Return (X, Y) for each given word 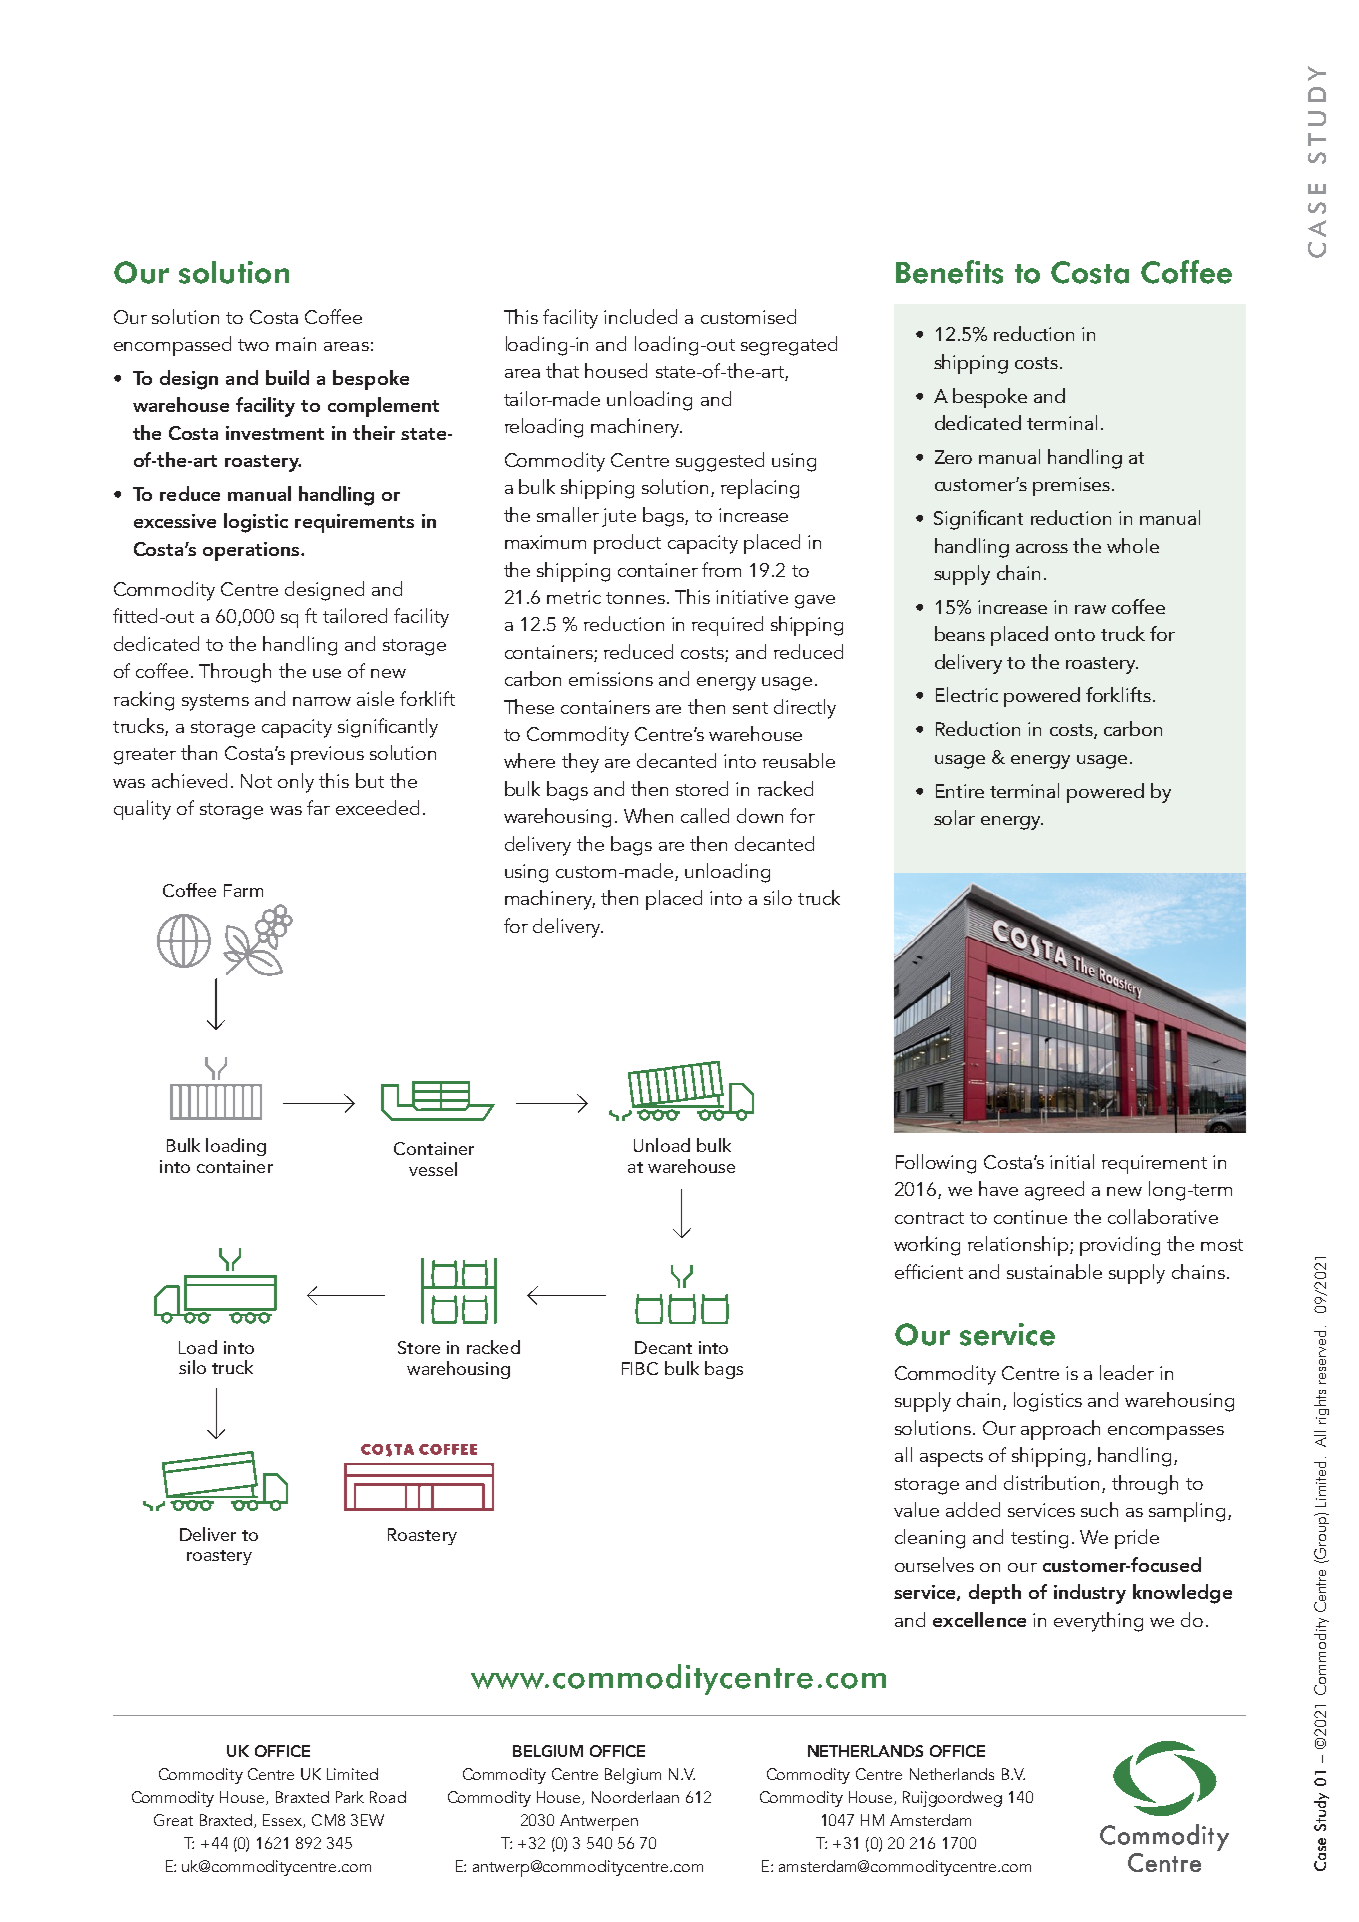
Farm (243, 890)
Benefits (949, 272)
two (253, 345)
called (705, 815)
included (640, 316)
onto (1075, 635)
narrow (322, 701)
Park (350, 1797)
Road (388, 1797)
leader (1127, 1372)
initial (1072, 1161)
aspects (951, 1458)
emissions (611, 679)
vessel (433, 1169)
